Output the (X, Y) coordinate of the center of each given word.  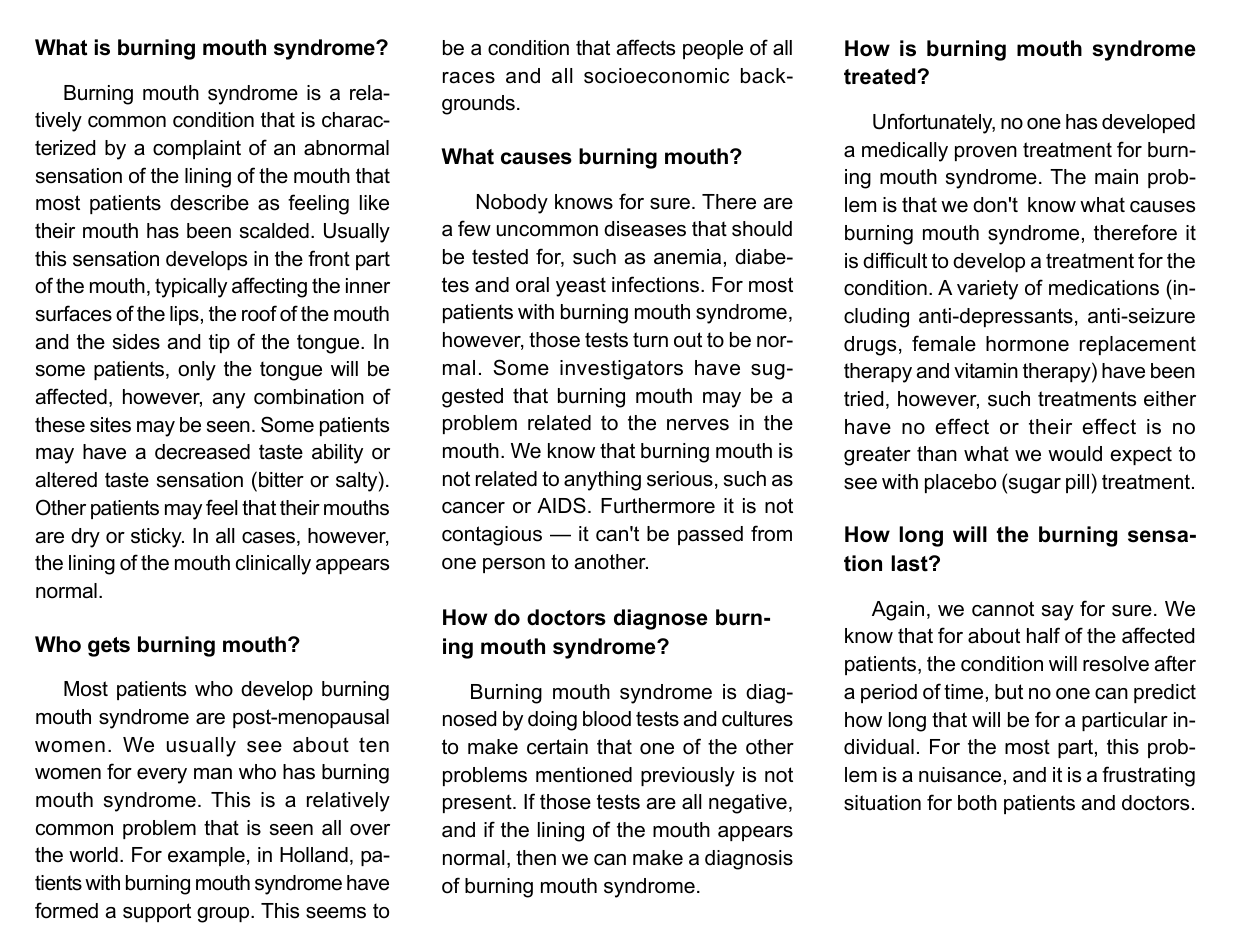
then (536, 858)
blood (607, 719)
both (977, 803)
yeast (581, 287)
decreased (202, 452)
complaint (197, 149)
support (157, 912)
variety (987, 290)
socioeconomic (656, 76)
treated (881, 76)
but (1009, 692)
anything (602, 481)
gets (109, 647)
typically (191, 288)
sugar (1033, 486)
